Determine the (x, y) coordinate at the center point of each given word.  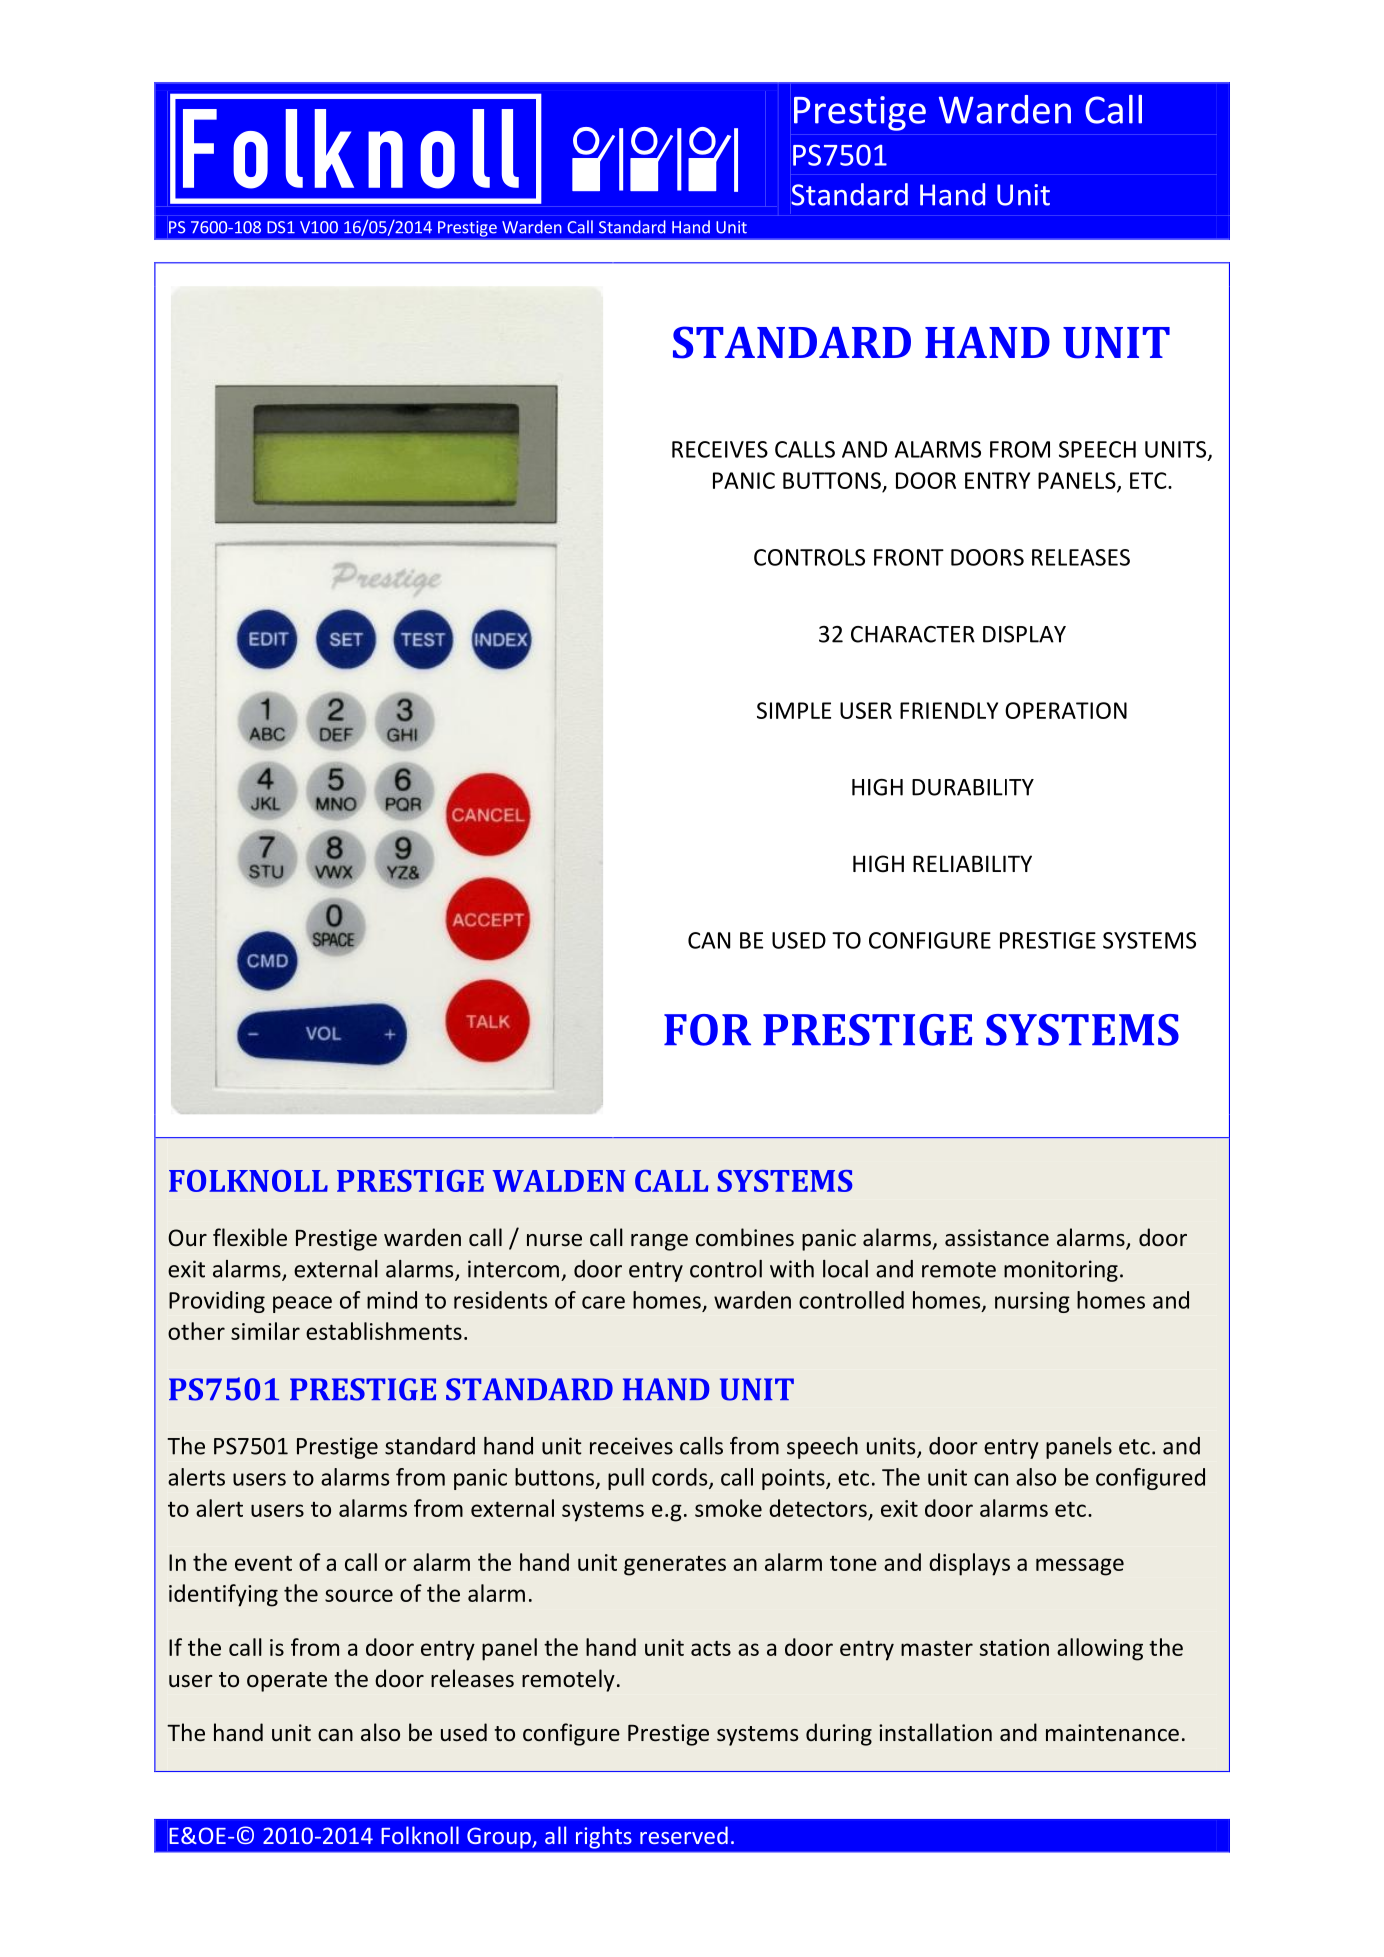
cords (681, 1478)
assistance (997, 1238)
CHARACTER (913, 634)
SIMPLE (794, 710)
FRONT (909, 557)
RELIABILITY (972, 863)
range (659, 1242)
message (1080, 1567)
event (263, 1563)
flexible (250, 1237)
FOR (707, 1030)
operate (287, 1682)
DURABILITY (973, 787)
